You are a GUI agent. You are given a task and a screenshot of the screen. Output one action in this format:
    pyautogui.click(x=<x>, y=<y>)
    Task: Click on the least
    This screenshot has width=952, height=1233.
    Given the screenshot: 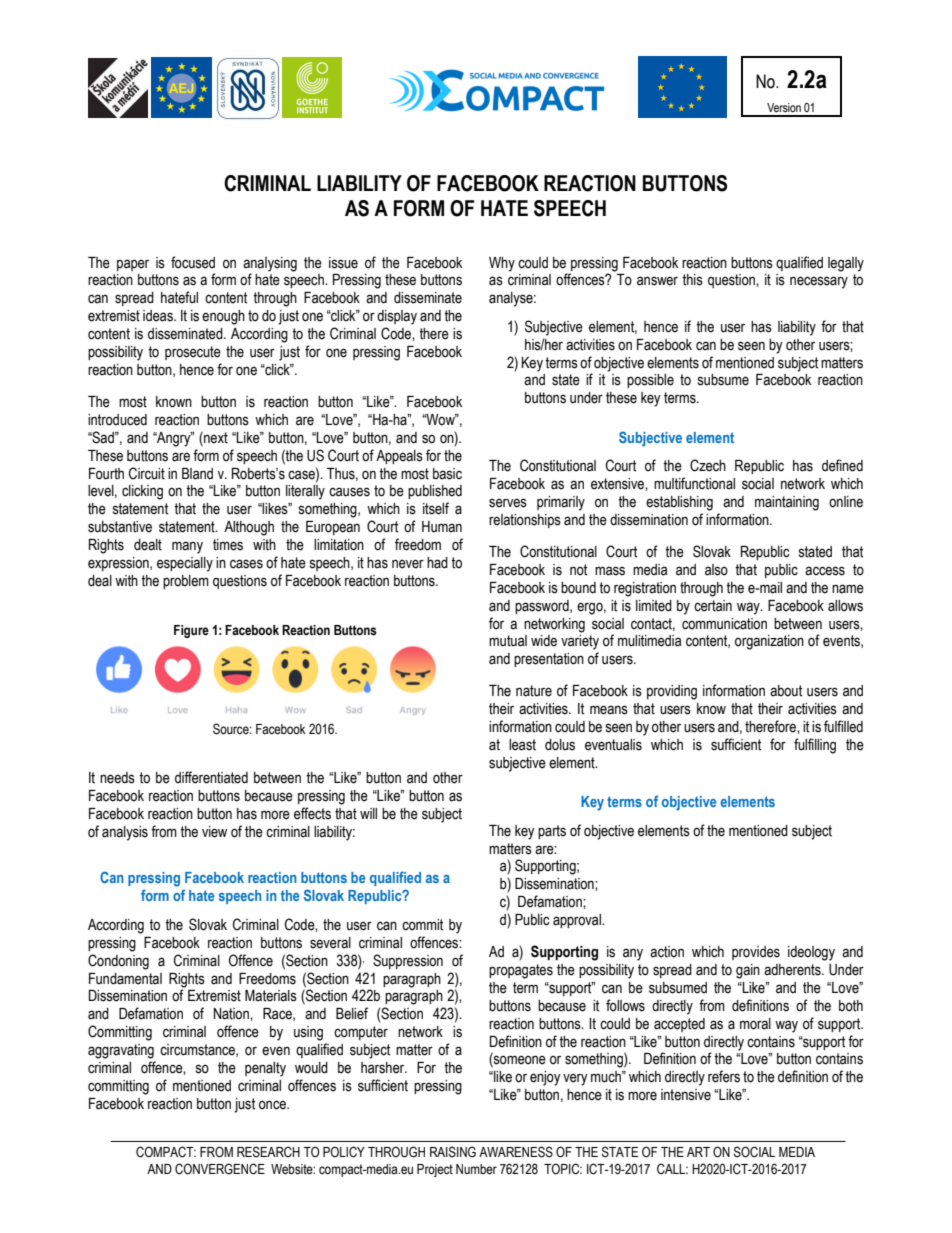 What is the action you would take?
    pyautogui.click(x=522, y=745)
